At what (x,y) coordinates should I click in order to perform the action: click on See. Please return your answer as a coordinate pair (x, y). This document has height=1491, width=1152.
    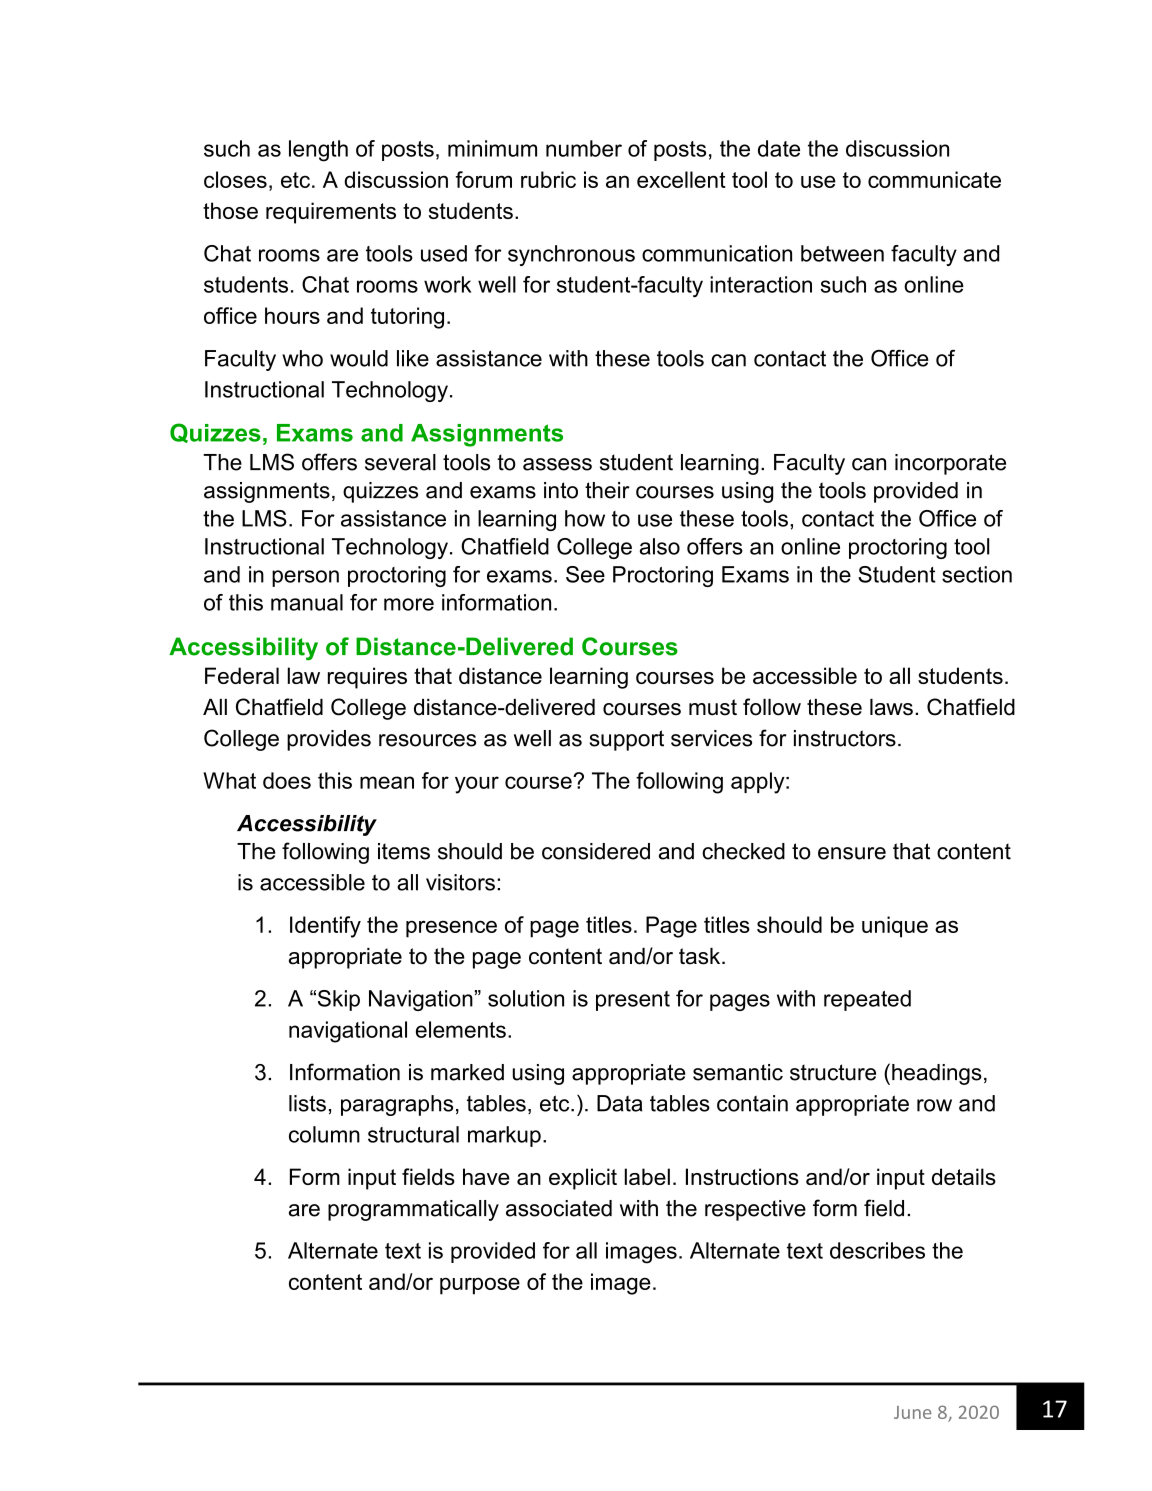
    Looking at the image, I should click on (585, 574).
